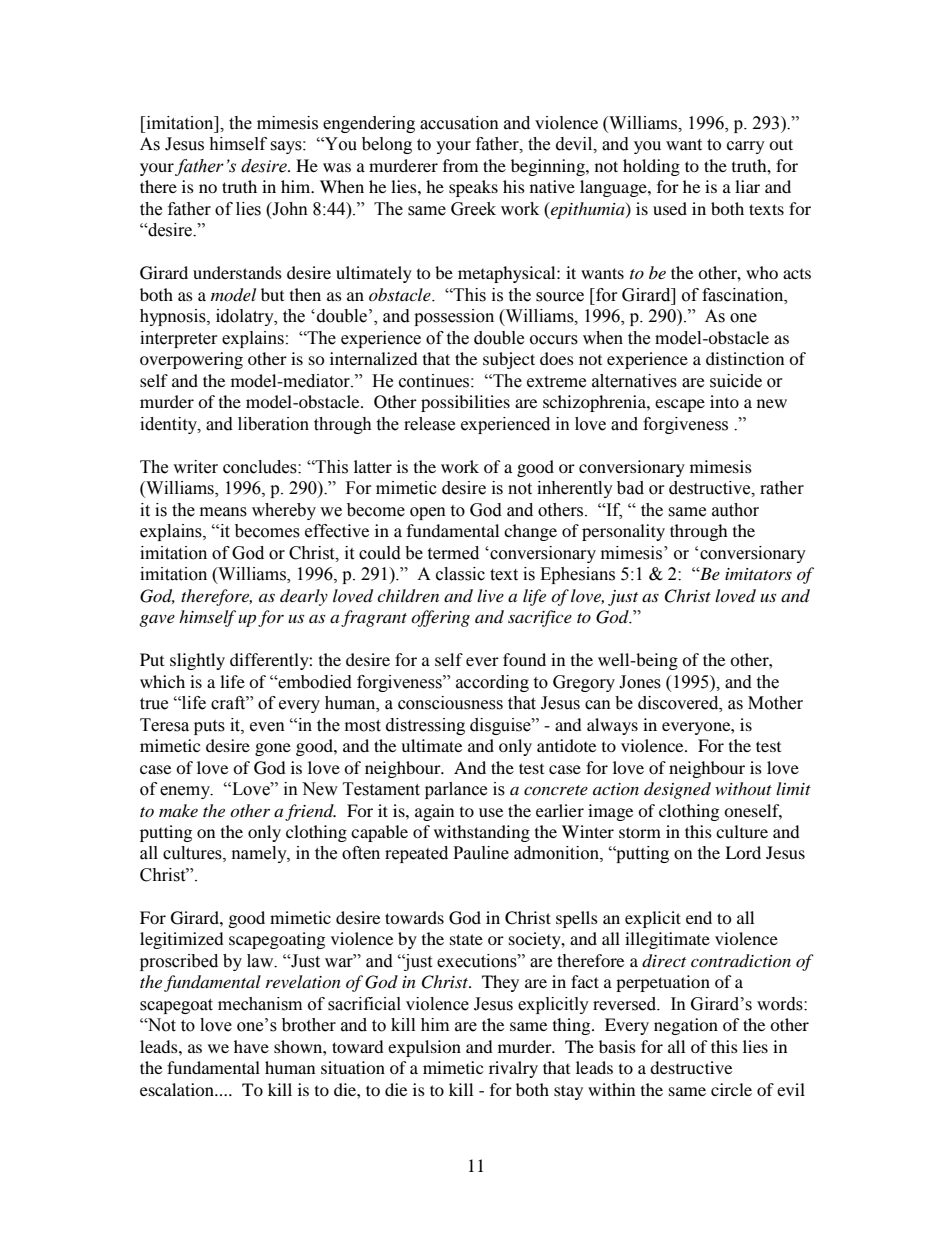 This page has width=952, height=1233. What do you see at coordinates (724, 401) in the page?
I see `into` at bounding box center [724, 401].
